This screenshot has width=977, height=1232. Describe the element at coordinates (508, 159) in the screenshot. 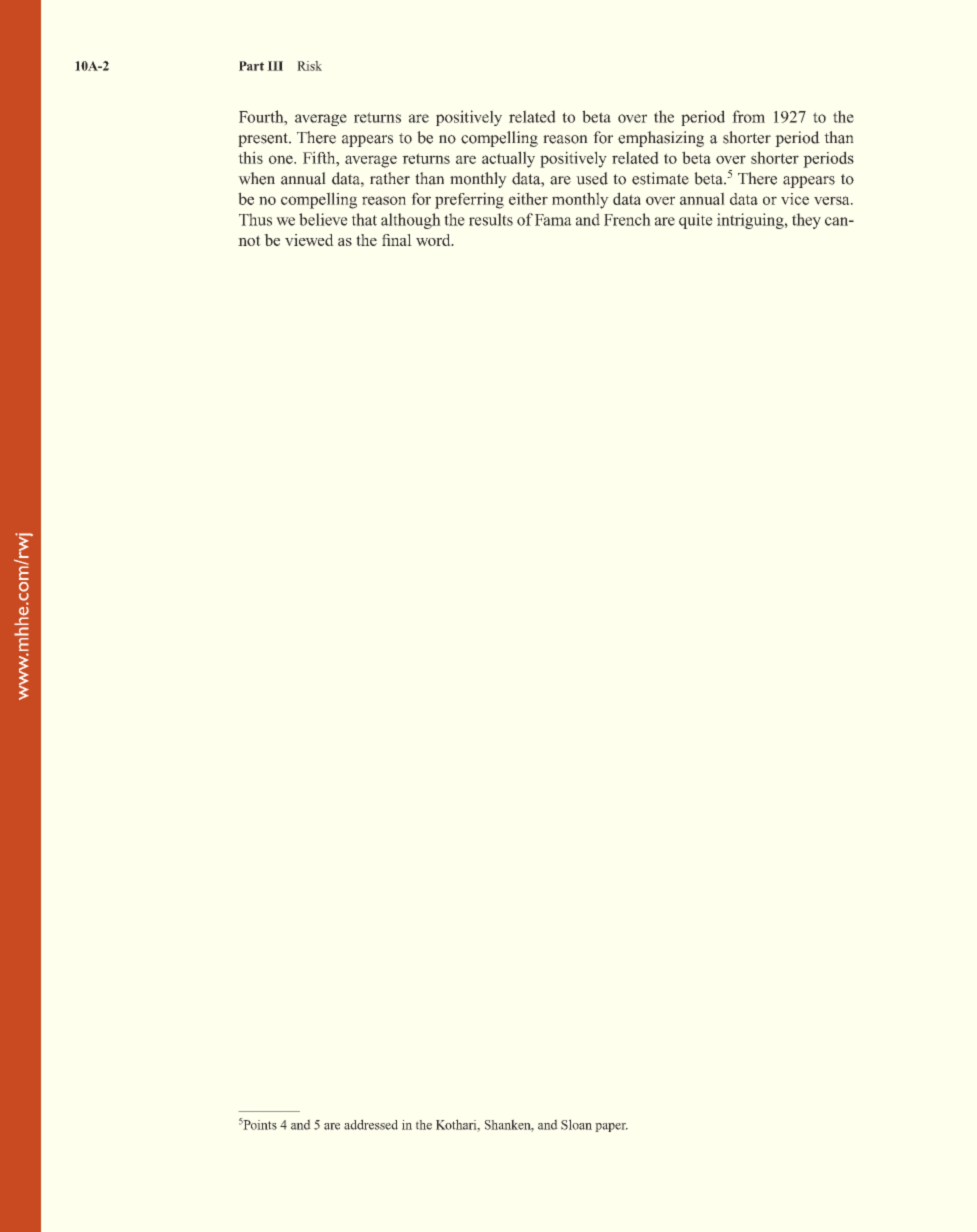

I see `actually` at that location.
